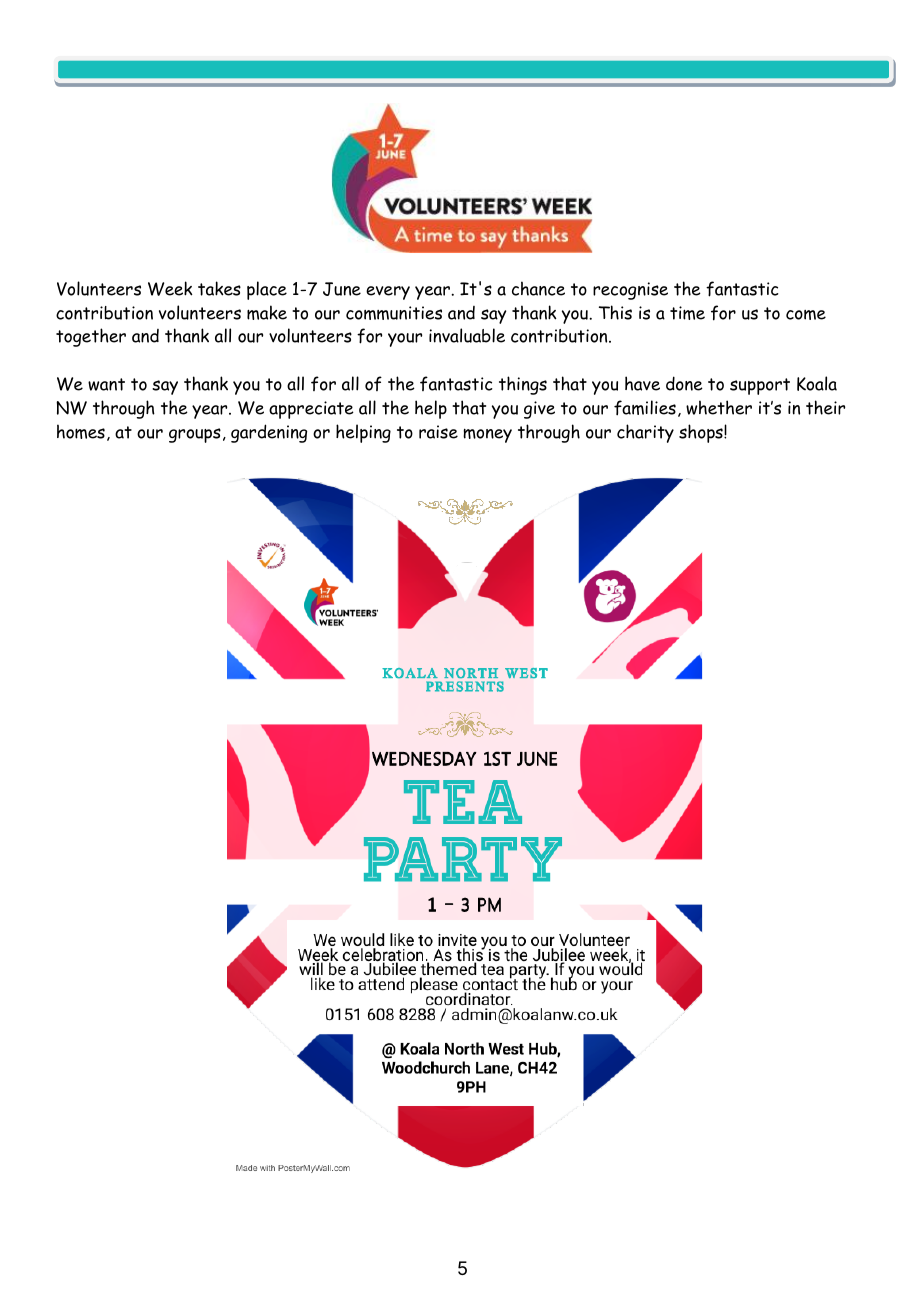 This screenshot has height=1308, width=924. What do you see at coordinates (388, 293) in the screenshot?
I see `every` at bounding box center [388, 293].
